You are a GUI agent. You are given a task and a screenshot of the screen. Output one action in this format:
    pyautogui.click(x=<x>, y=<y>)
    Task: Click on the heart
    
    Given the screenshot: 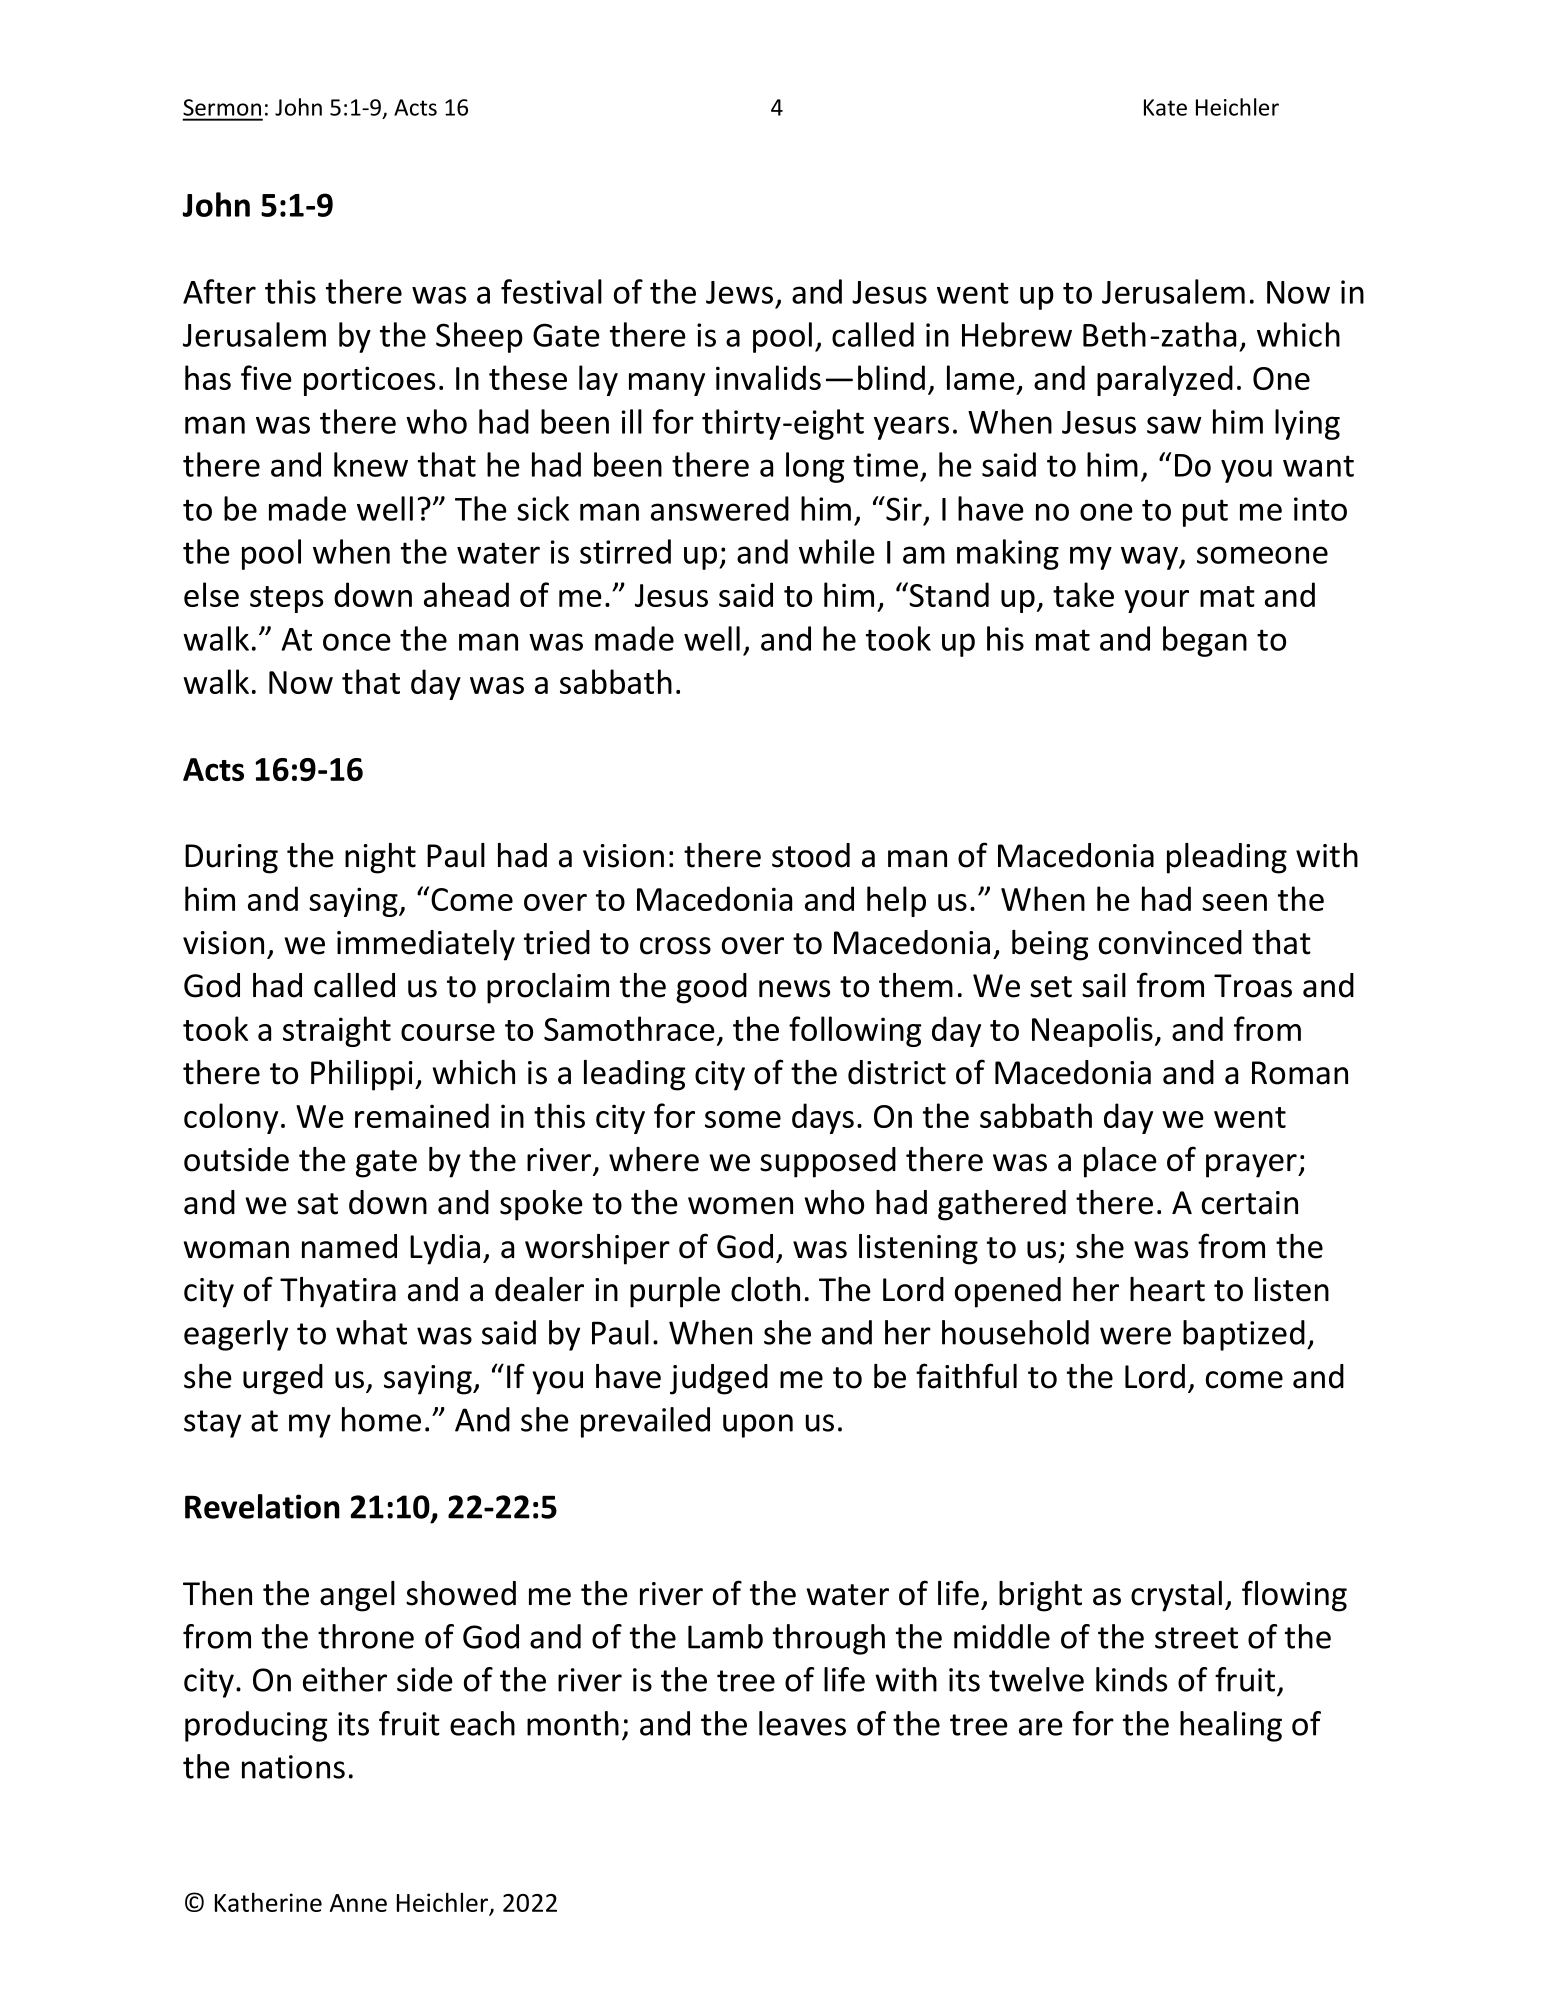 What is the action you would take?
    pyautogui.click(x=1167, y=1289)
